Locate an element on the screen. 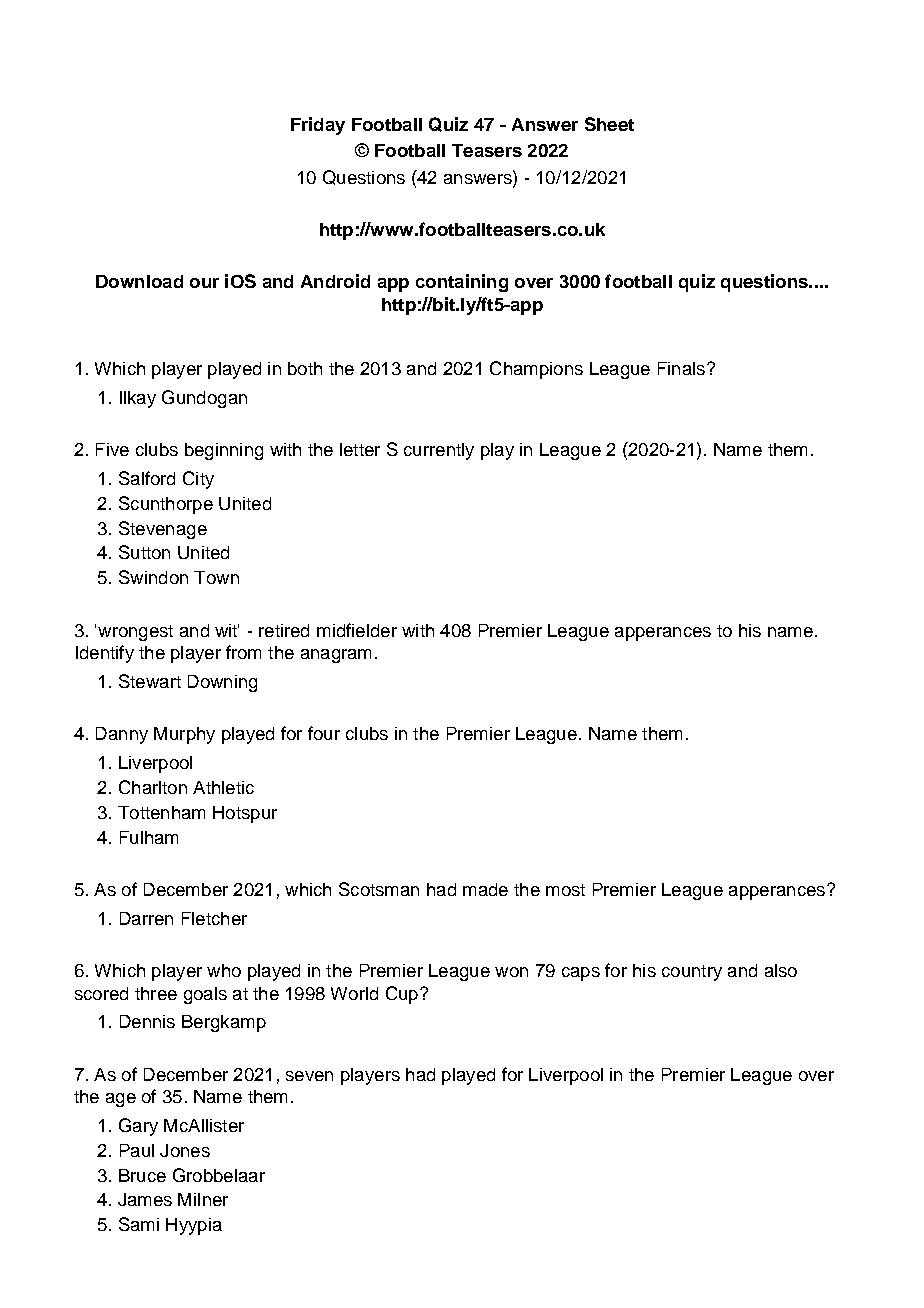 This screenshot has width=924, height=1308. Friday is located at coordinates (318, 126).
